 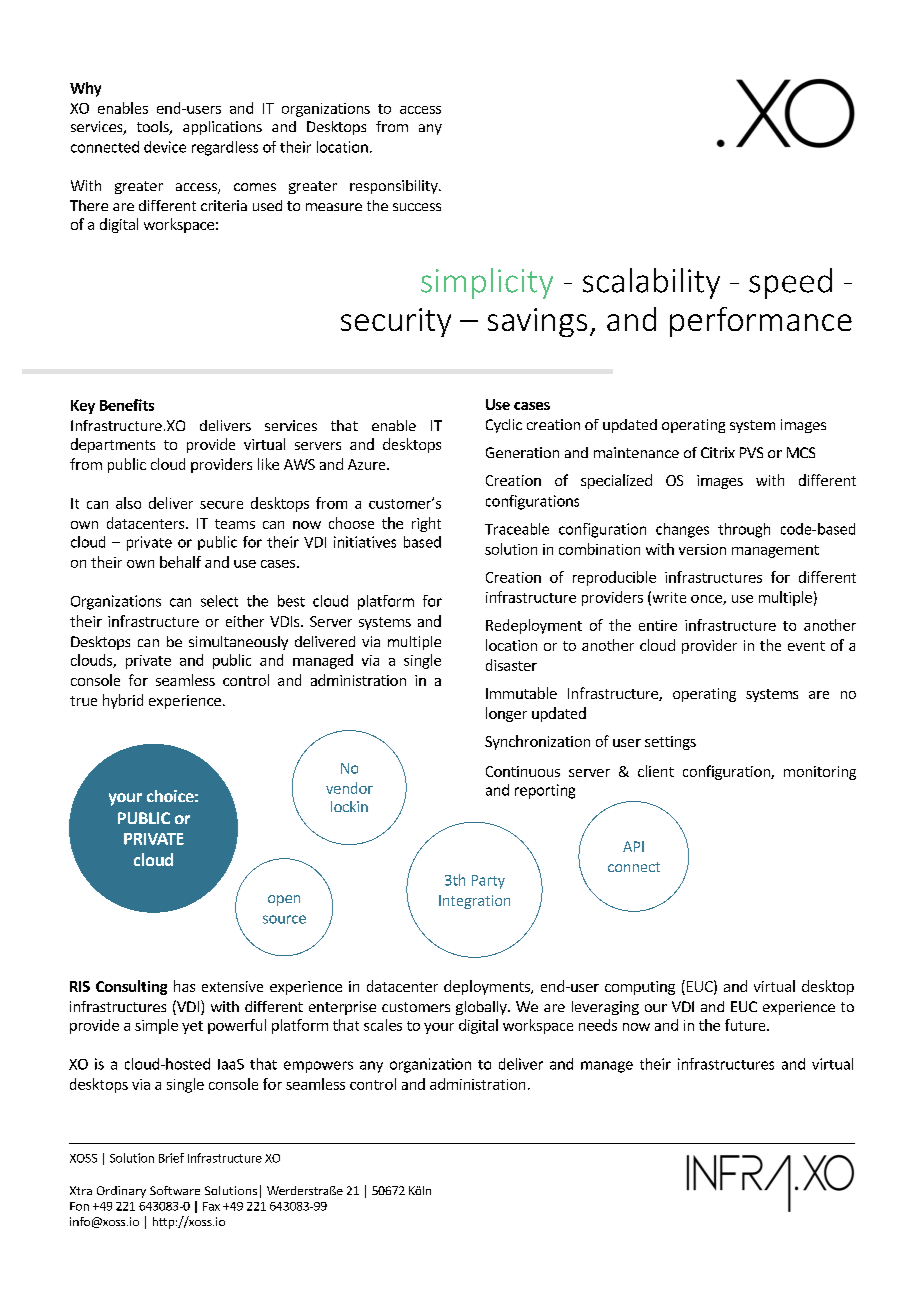 I want to click on responsibility, so click(x=395, y=187).
